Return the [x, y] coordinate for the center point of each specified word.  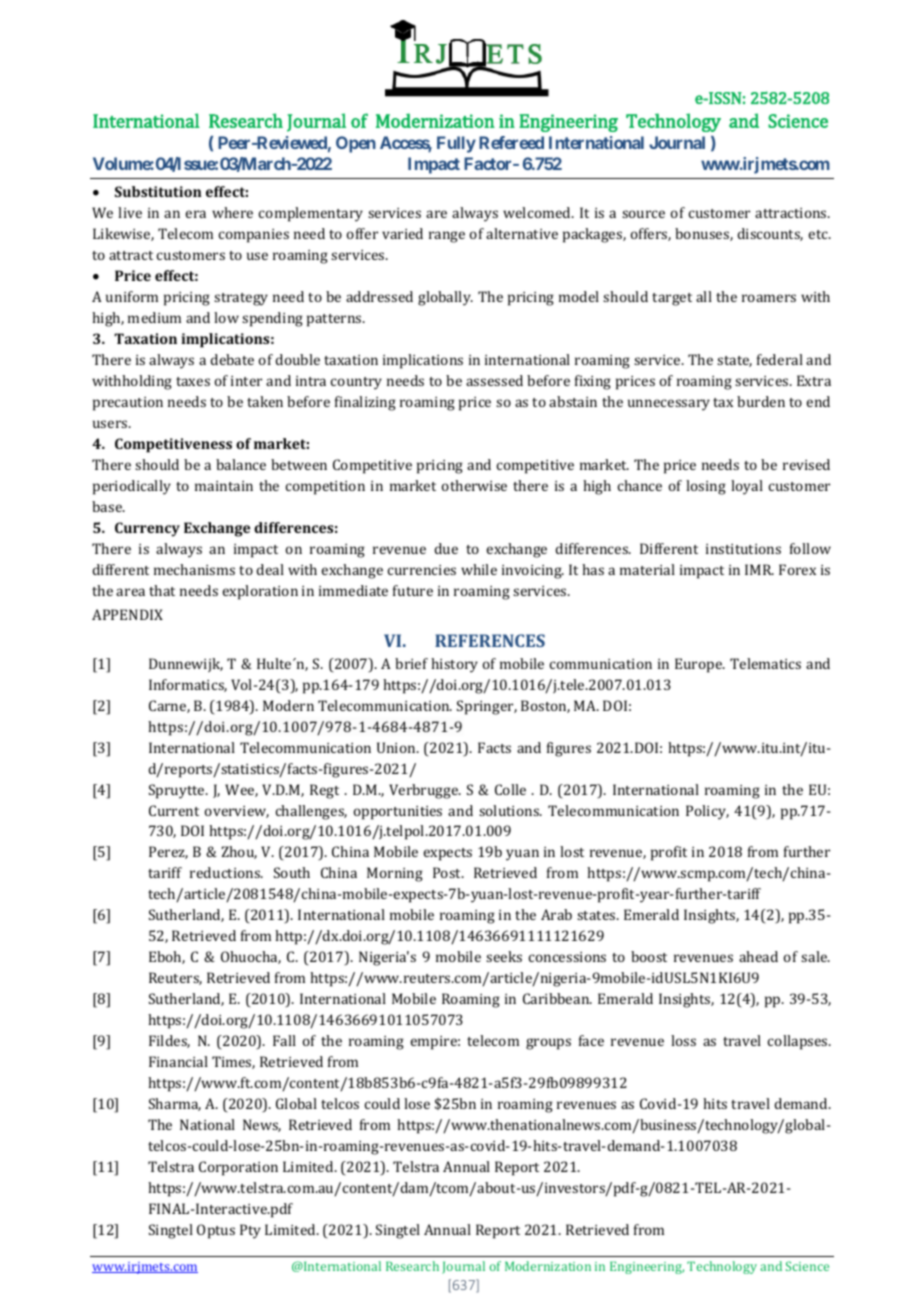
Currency [147, 529]
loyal [747, 487]
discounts [770, 234]
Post [448, 872]
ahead [758, 956]
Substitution [158, 191]
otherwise [474, 485]
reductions [226, 872]
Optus [216, 1231]
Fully [456, 144]
